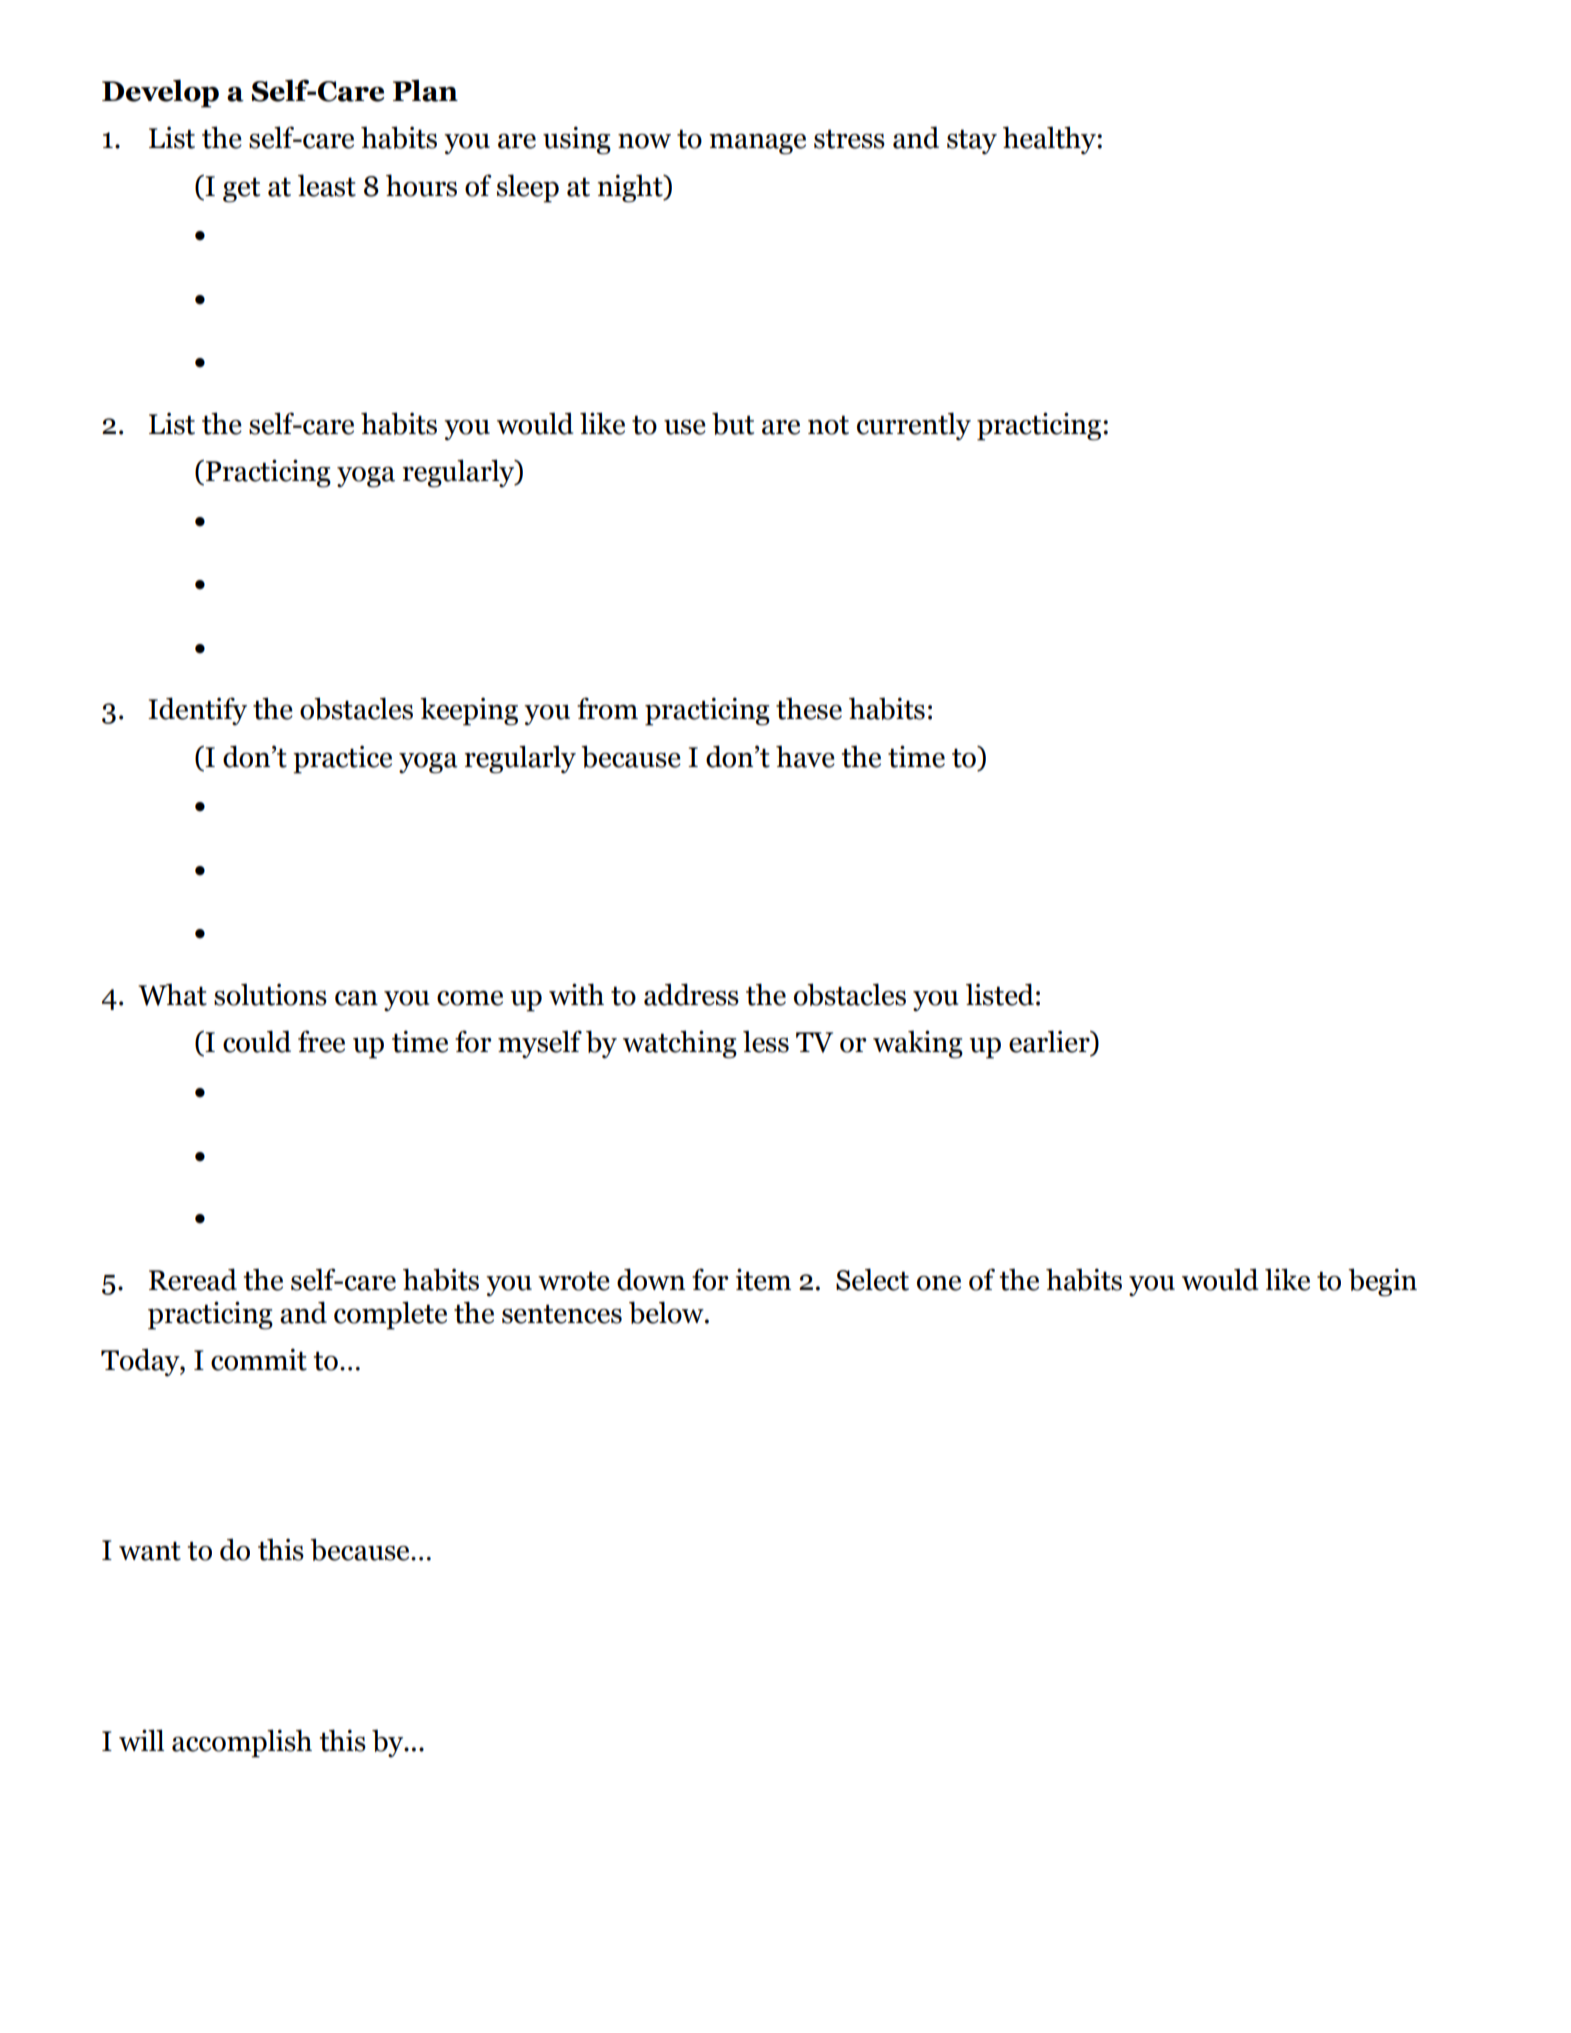 This page has height=2033, width=1571. I want to click on address, so click(691, 994).
